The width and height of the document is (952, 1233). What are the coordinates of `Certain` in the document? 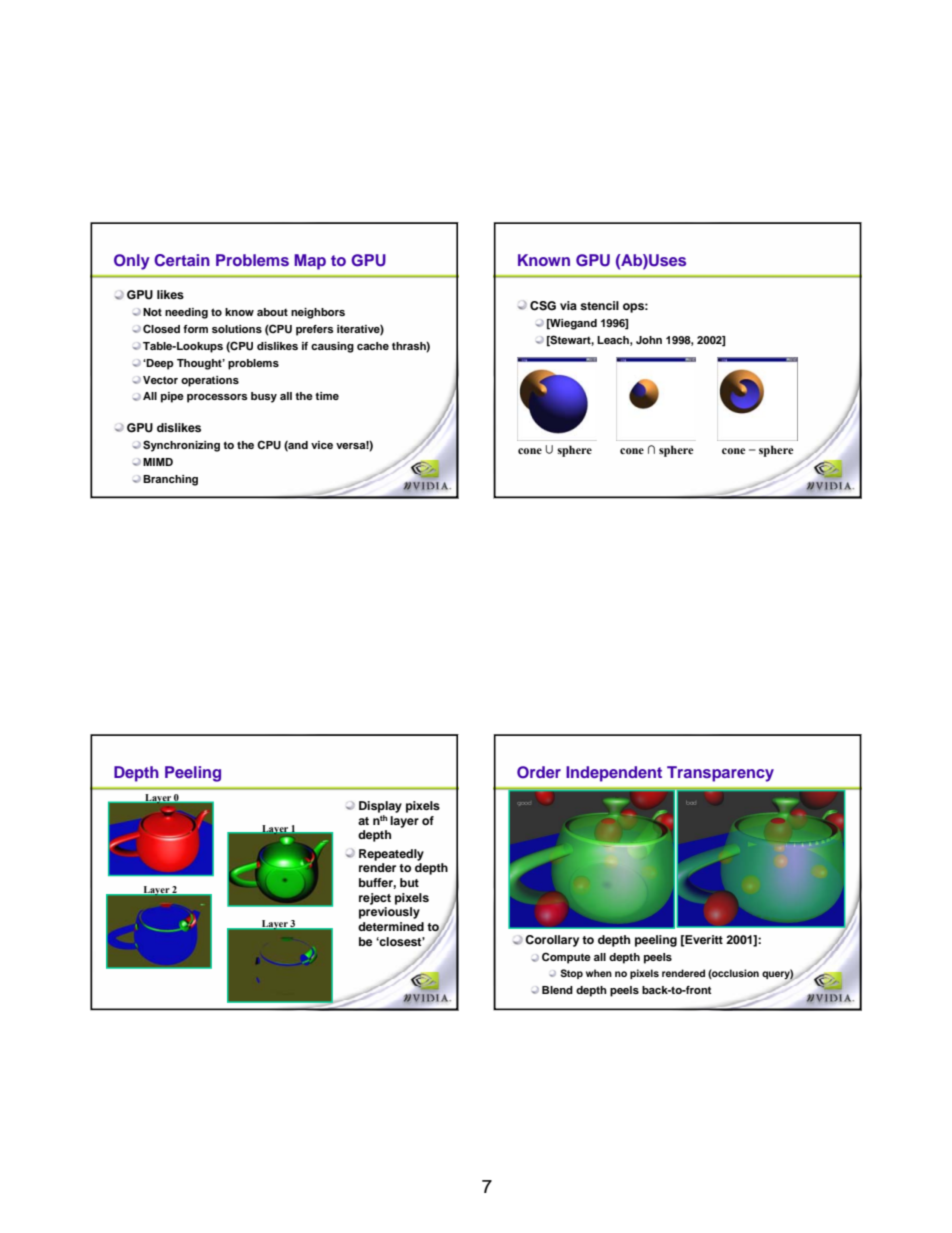 It's located at (182, 260).
